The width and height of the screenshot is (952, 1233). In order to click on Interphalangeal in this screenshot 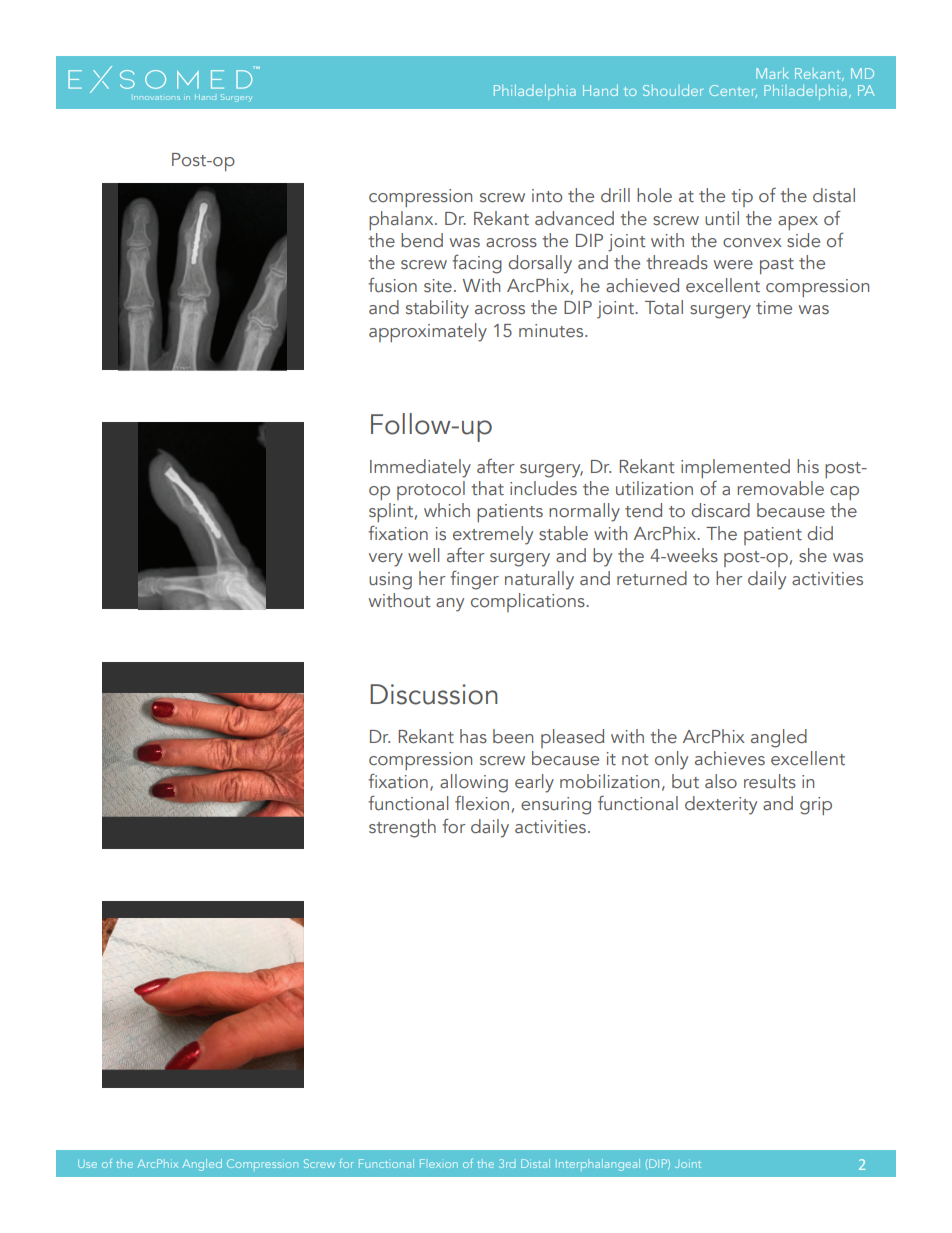, I will do `click(598, 1165)`.
